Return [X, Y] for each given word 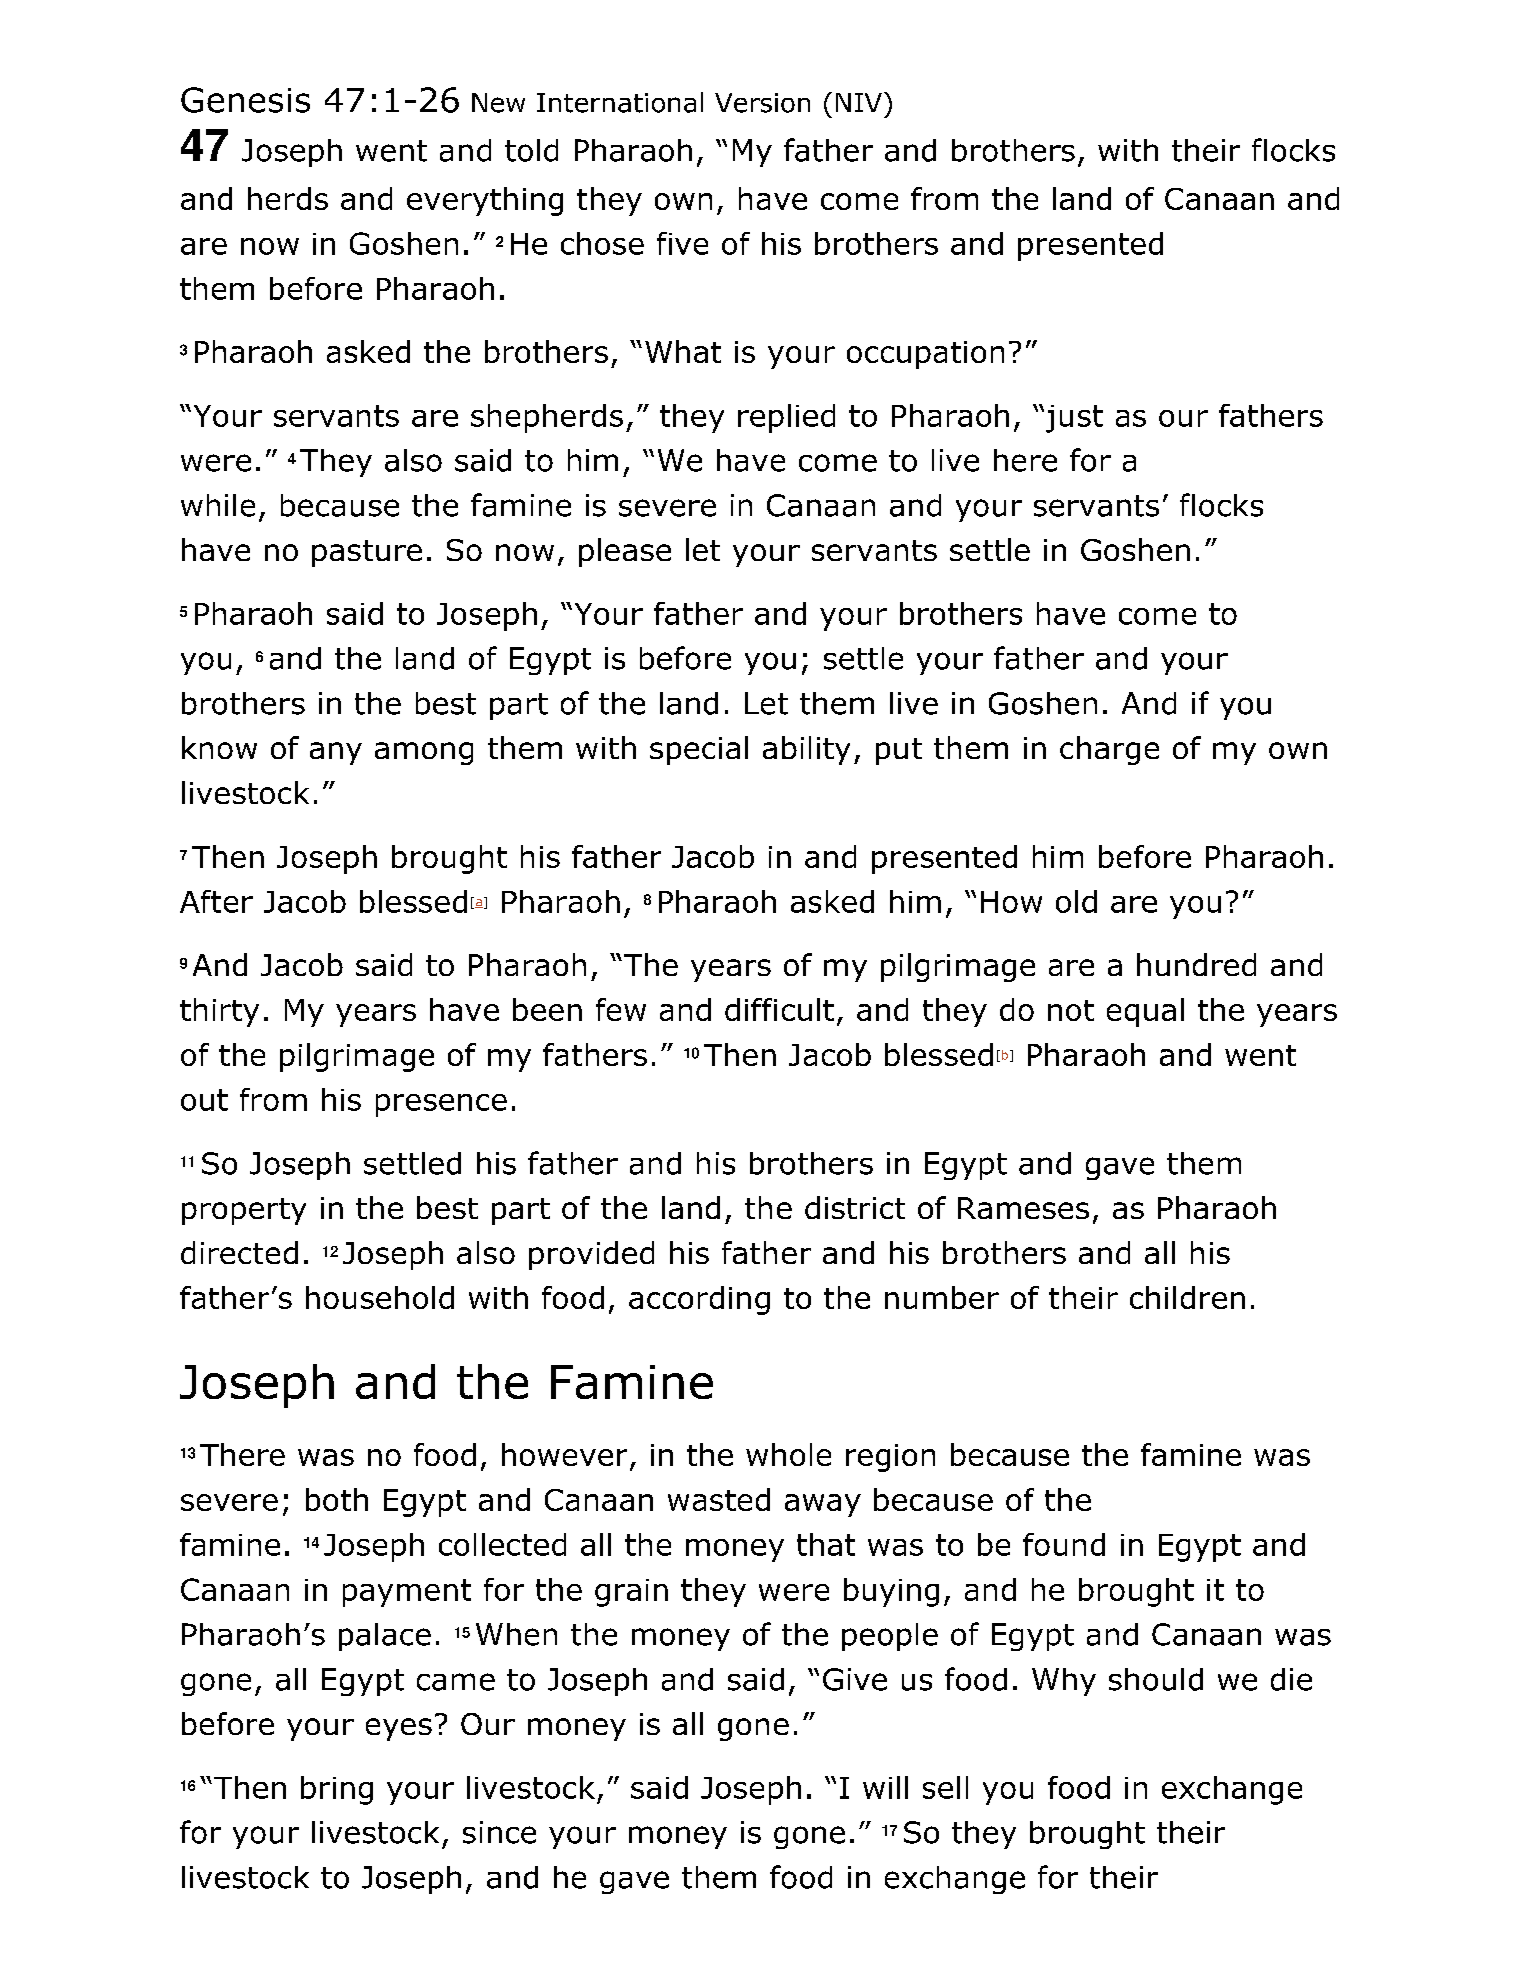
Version [762, 103]
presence [441, 1105]
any [336, 753]
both [337, 1499]
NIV [859, 102]
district [855, 1207]
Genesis [245, 100]
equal [1145, 1012]
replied [786, 418]
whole [788, 1454]
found [1064, 1544]
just [1073, 419]
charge [1109, 750]
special [699, 750]
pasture [367, 553]
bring [337, 1790]
